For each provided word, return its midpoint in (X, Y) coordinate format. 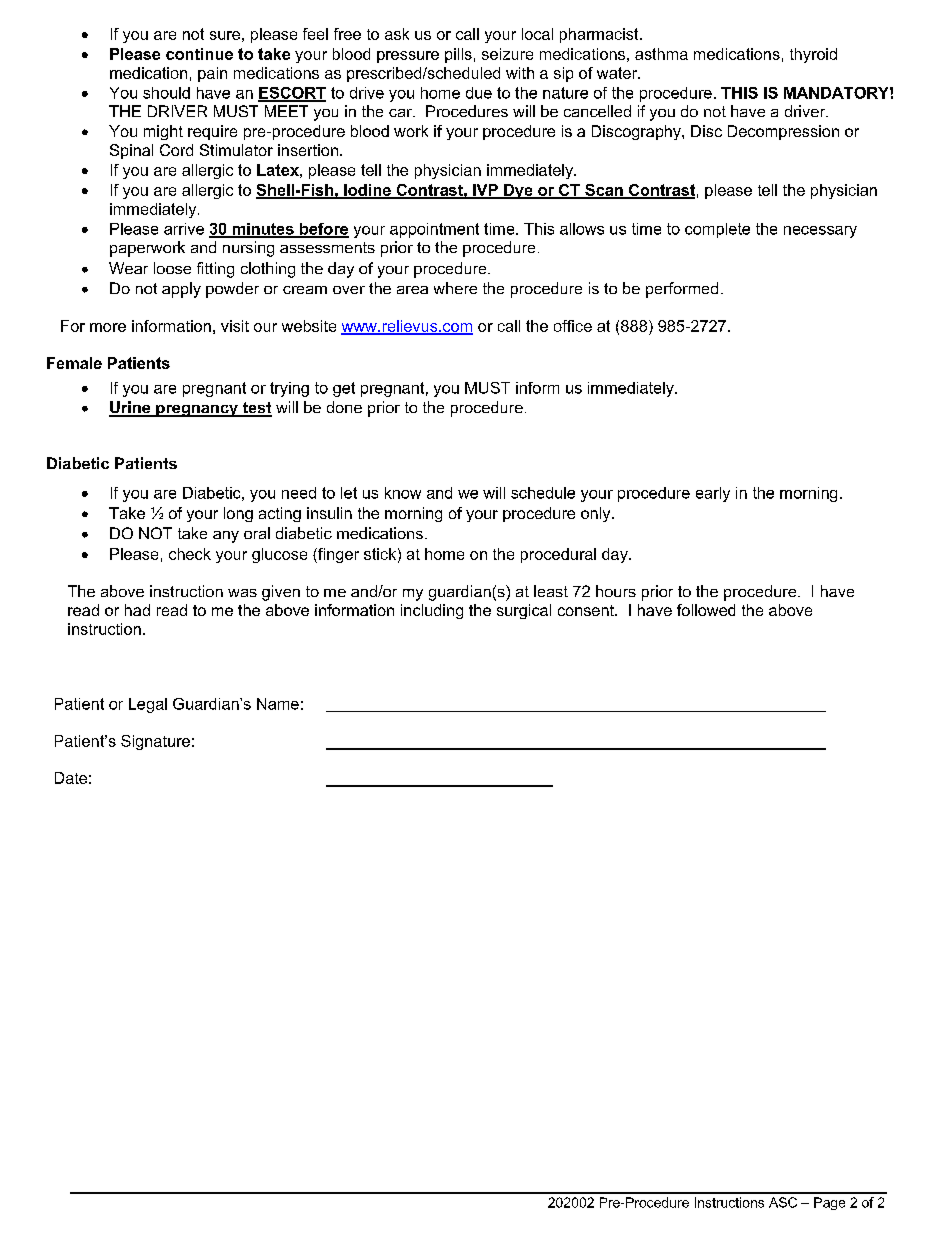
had (137, 610)
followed (706, 610)
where (455, 288)
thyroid (813, 55)
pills (458, 55)
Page (829, 1203)
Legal (148, 705)
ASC (783, 1202)
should (166, 93)
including (432, 611)
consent (587, 610)
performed (682, 290)
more (108, 327)
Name (278, 704)
